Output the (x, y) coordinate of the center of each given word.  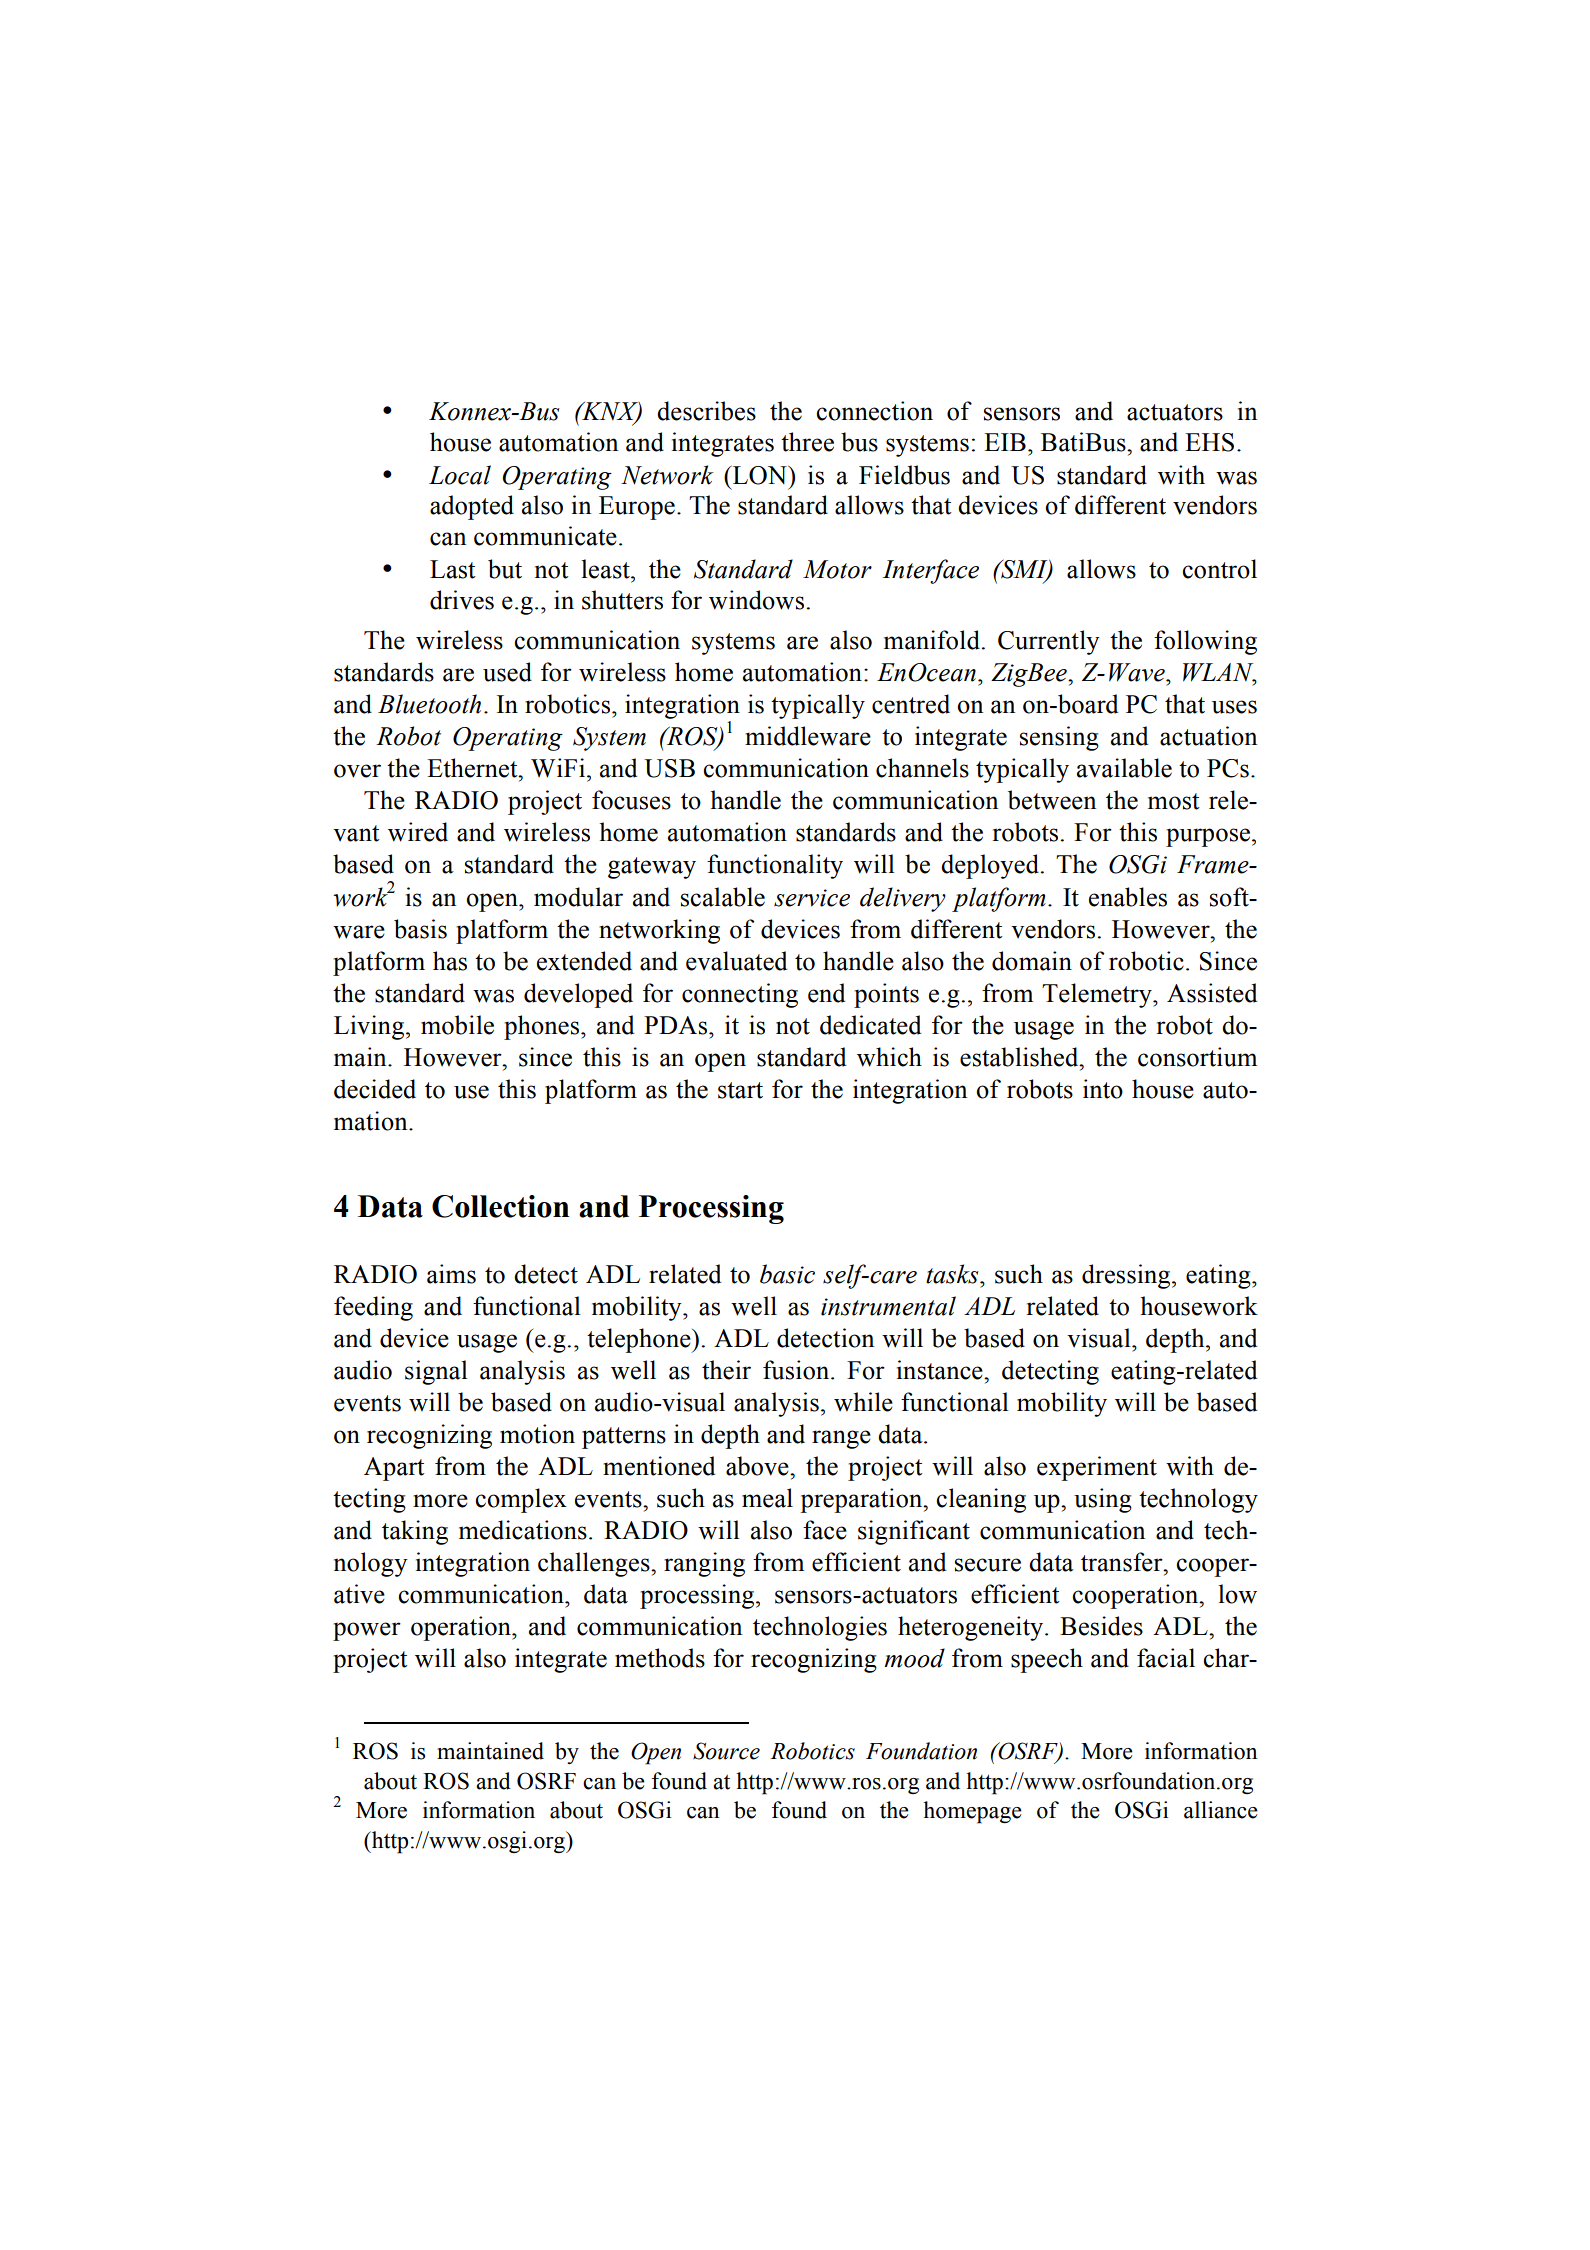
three (807, 442)
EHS (1209, 442)
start (740, 1090)
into (1103, 1089)
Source (726, 1751)
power (367, 1631)
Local (460, 475)
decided (375, 1089)
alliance (1221, 1810)
